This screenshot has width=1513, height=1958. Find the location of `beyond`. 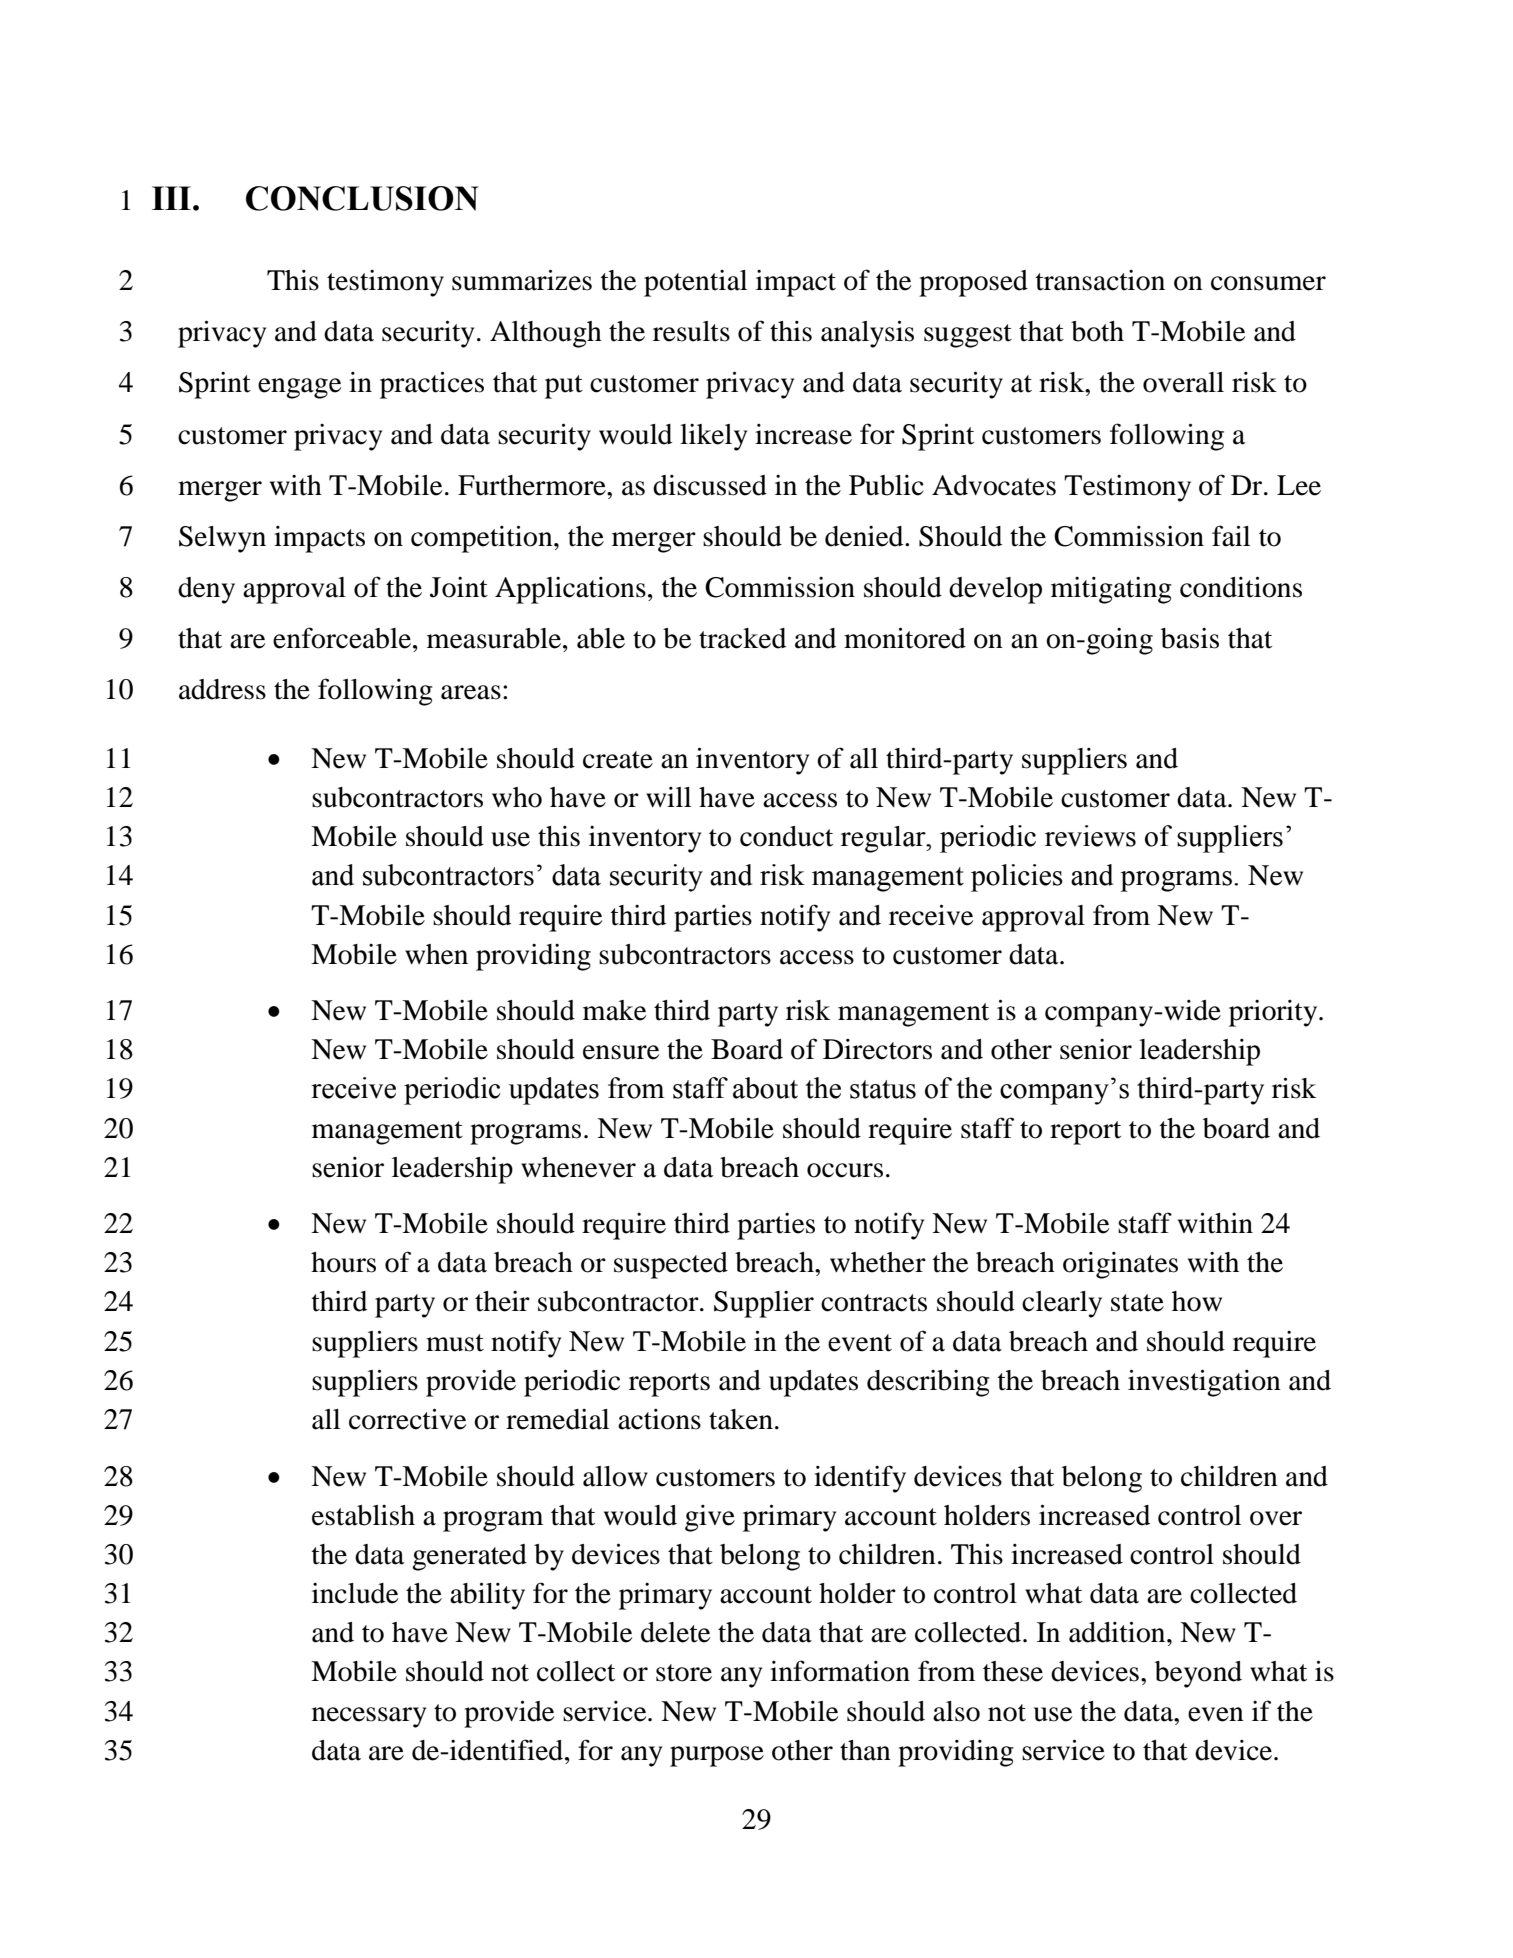

beyond is located at coordinates (1198, 1674).
